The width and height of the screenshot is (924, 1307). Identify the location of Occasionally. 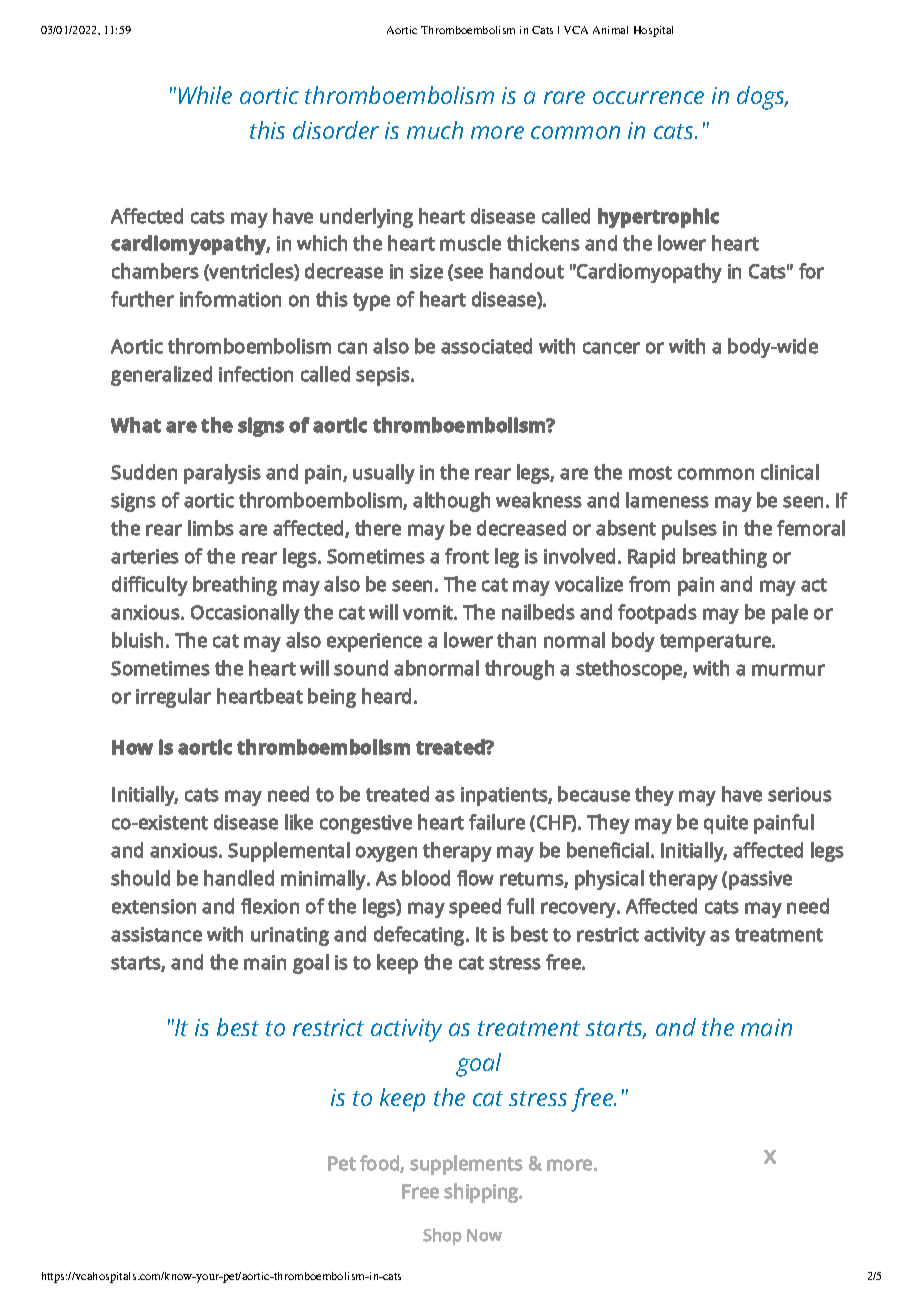
(245, 614).
